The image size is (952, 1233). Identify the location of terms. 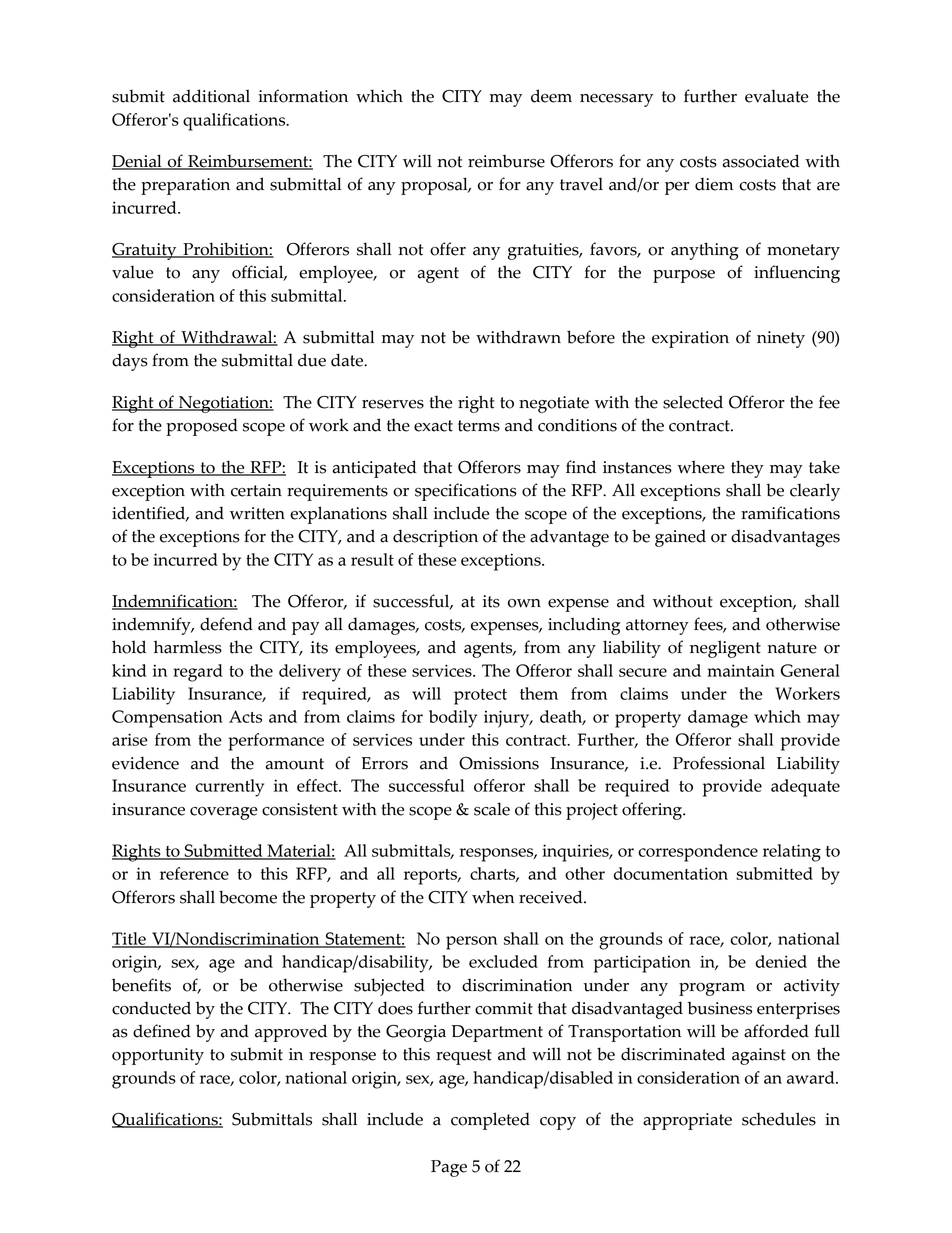
(479, 426).
